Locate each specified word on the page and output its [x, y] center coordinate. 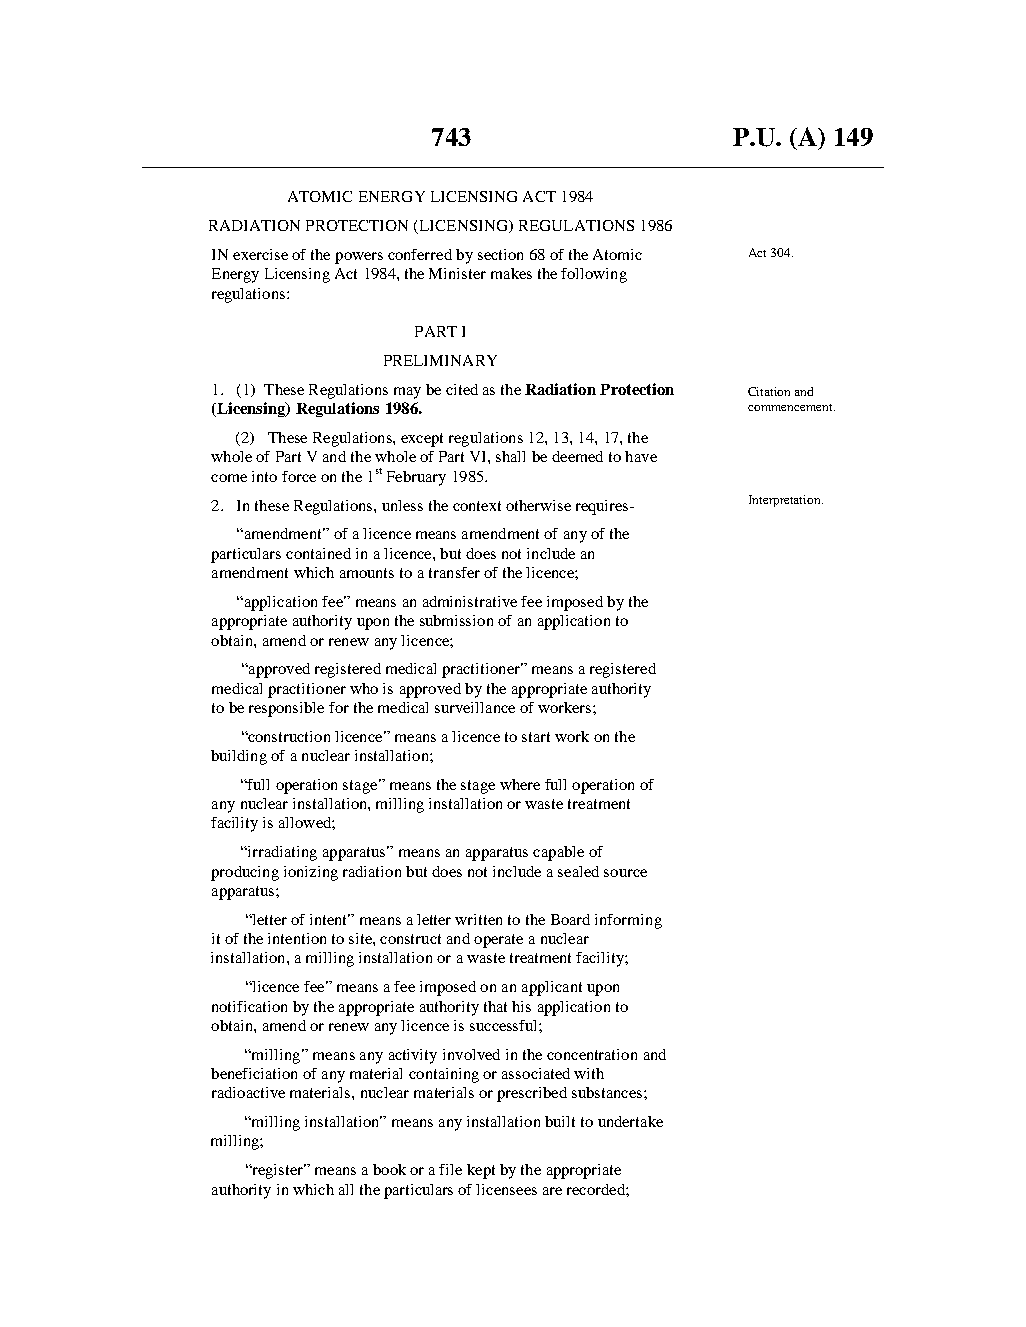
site [361, 938]
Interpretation [786, 501]
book [389, 1169]
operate [498, 941]
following [594, 275]
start [536, 737]
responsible [286, 709]
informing [628, 921]
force [299, 476]
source [625, 873]
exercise [260, 254]
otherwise [538, 505]
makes [511, 273]
